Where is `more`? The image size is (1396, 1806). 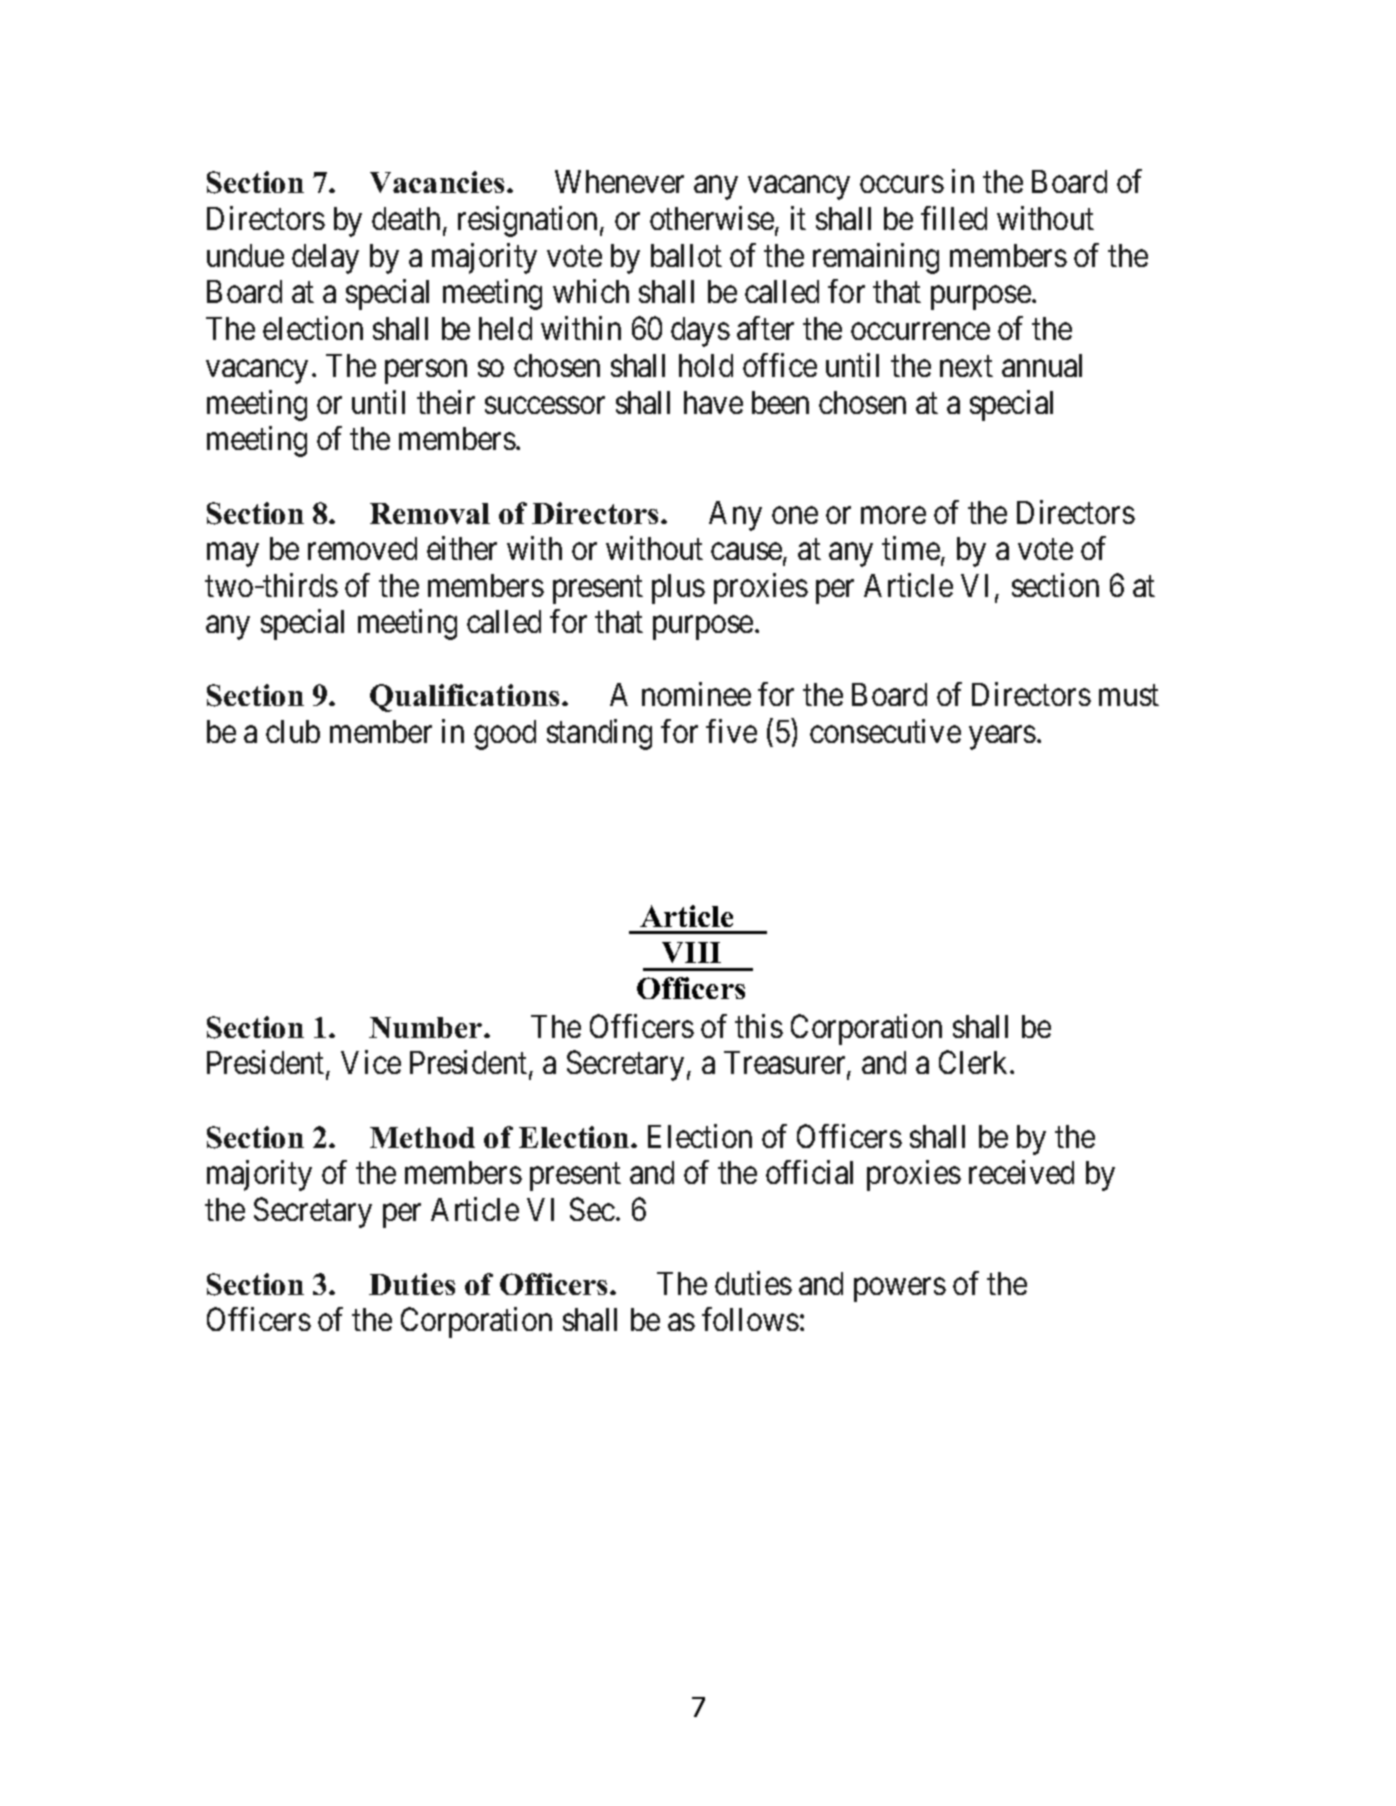 more is located at coordinates (893, 515).
